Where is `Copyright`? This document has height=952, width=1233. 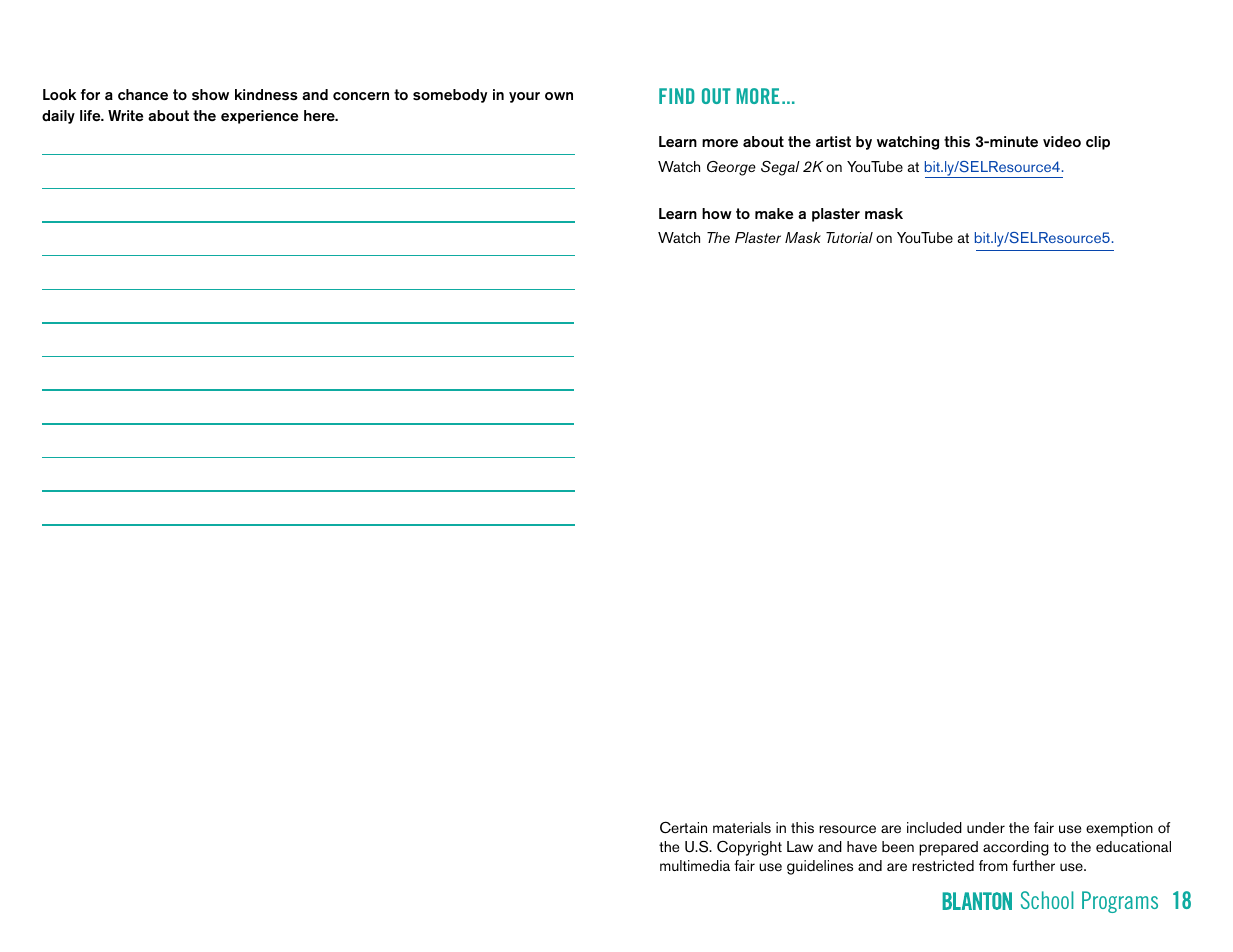
Copyright is located at coordinates (749, 848).
